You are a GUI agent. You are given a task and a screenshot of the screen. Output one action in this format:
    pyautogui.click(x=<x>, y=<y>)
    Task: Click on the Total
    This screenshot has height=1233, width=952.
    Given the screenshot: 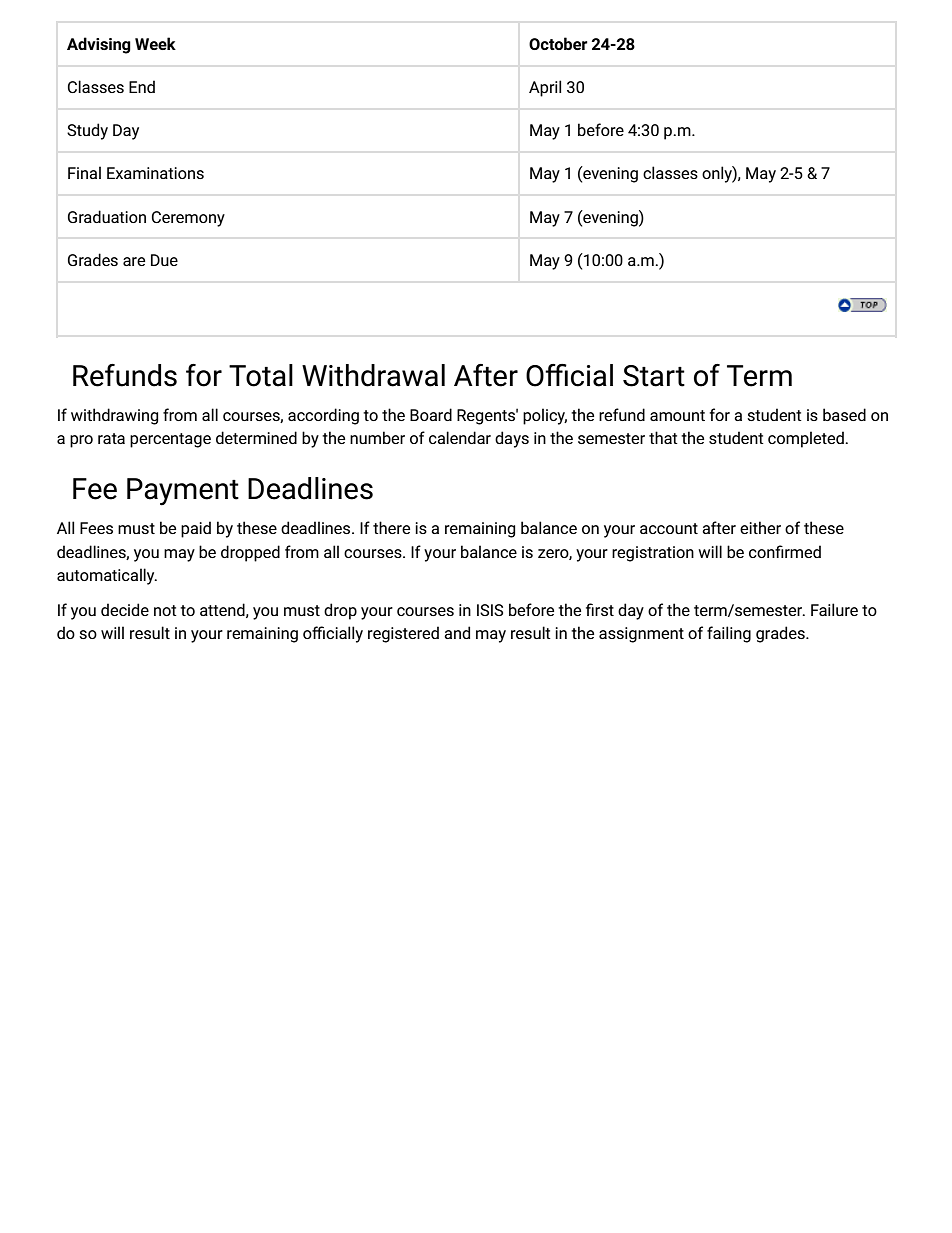 What is the action you would take?
    pyautogui.click(x=261, y=375)
